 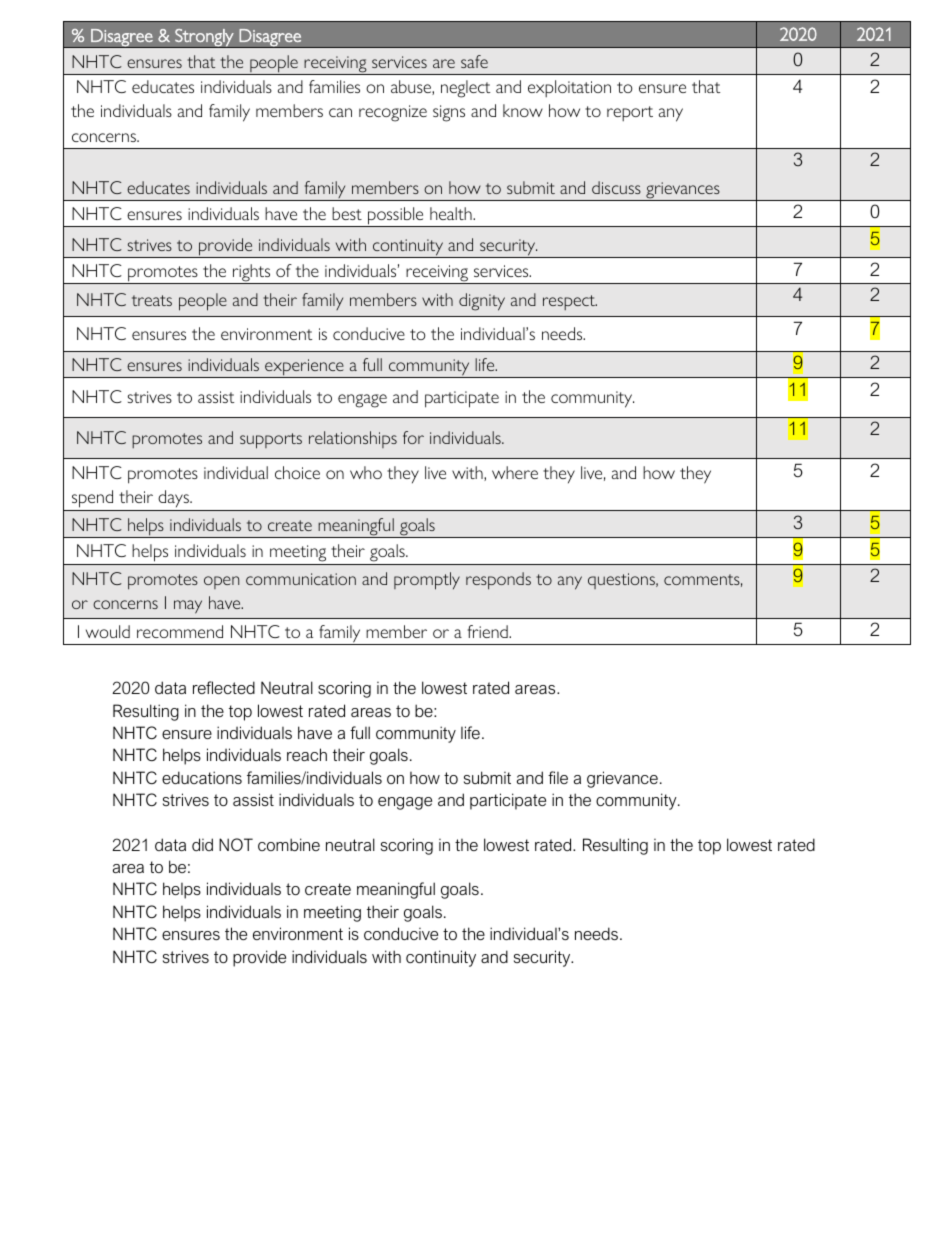 What do you see at coordinates (202, 844) in the page?
I see `did` at bounding box center [202, 844].
